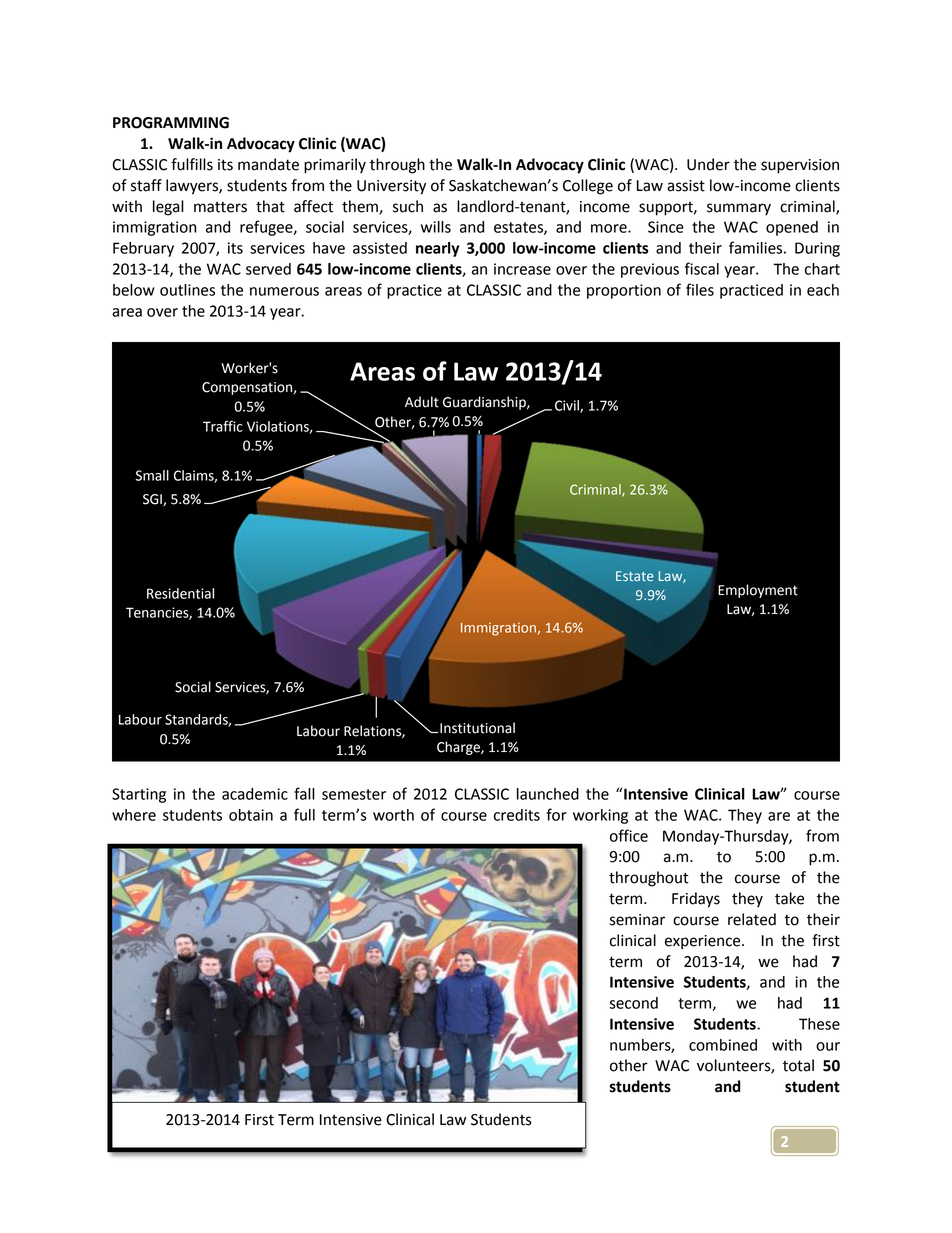  Describe the element at coordinates (700, 289) in the screenshot. I see `files` at that location.
